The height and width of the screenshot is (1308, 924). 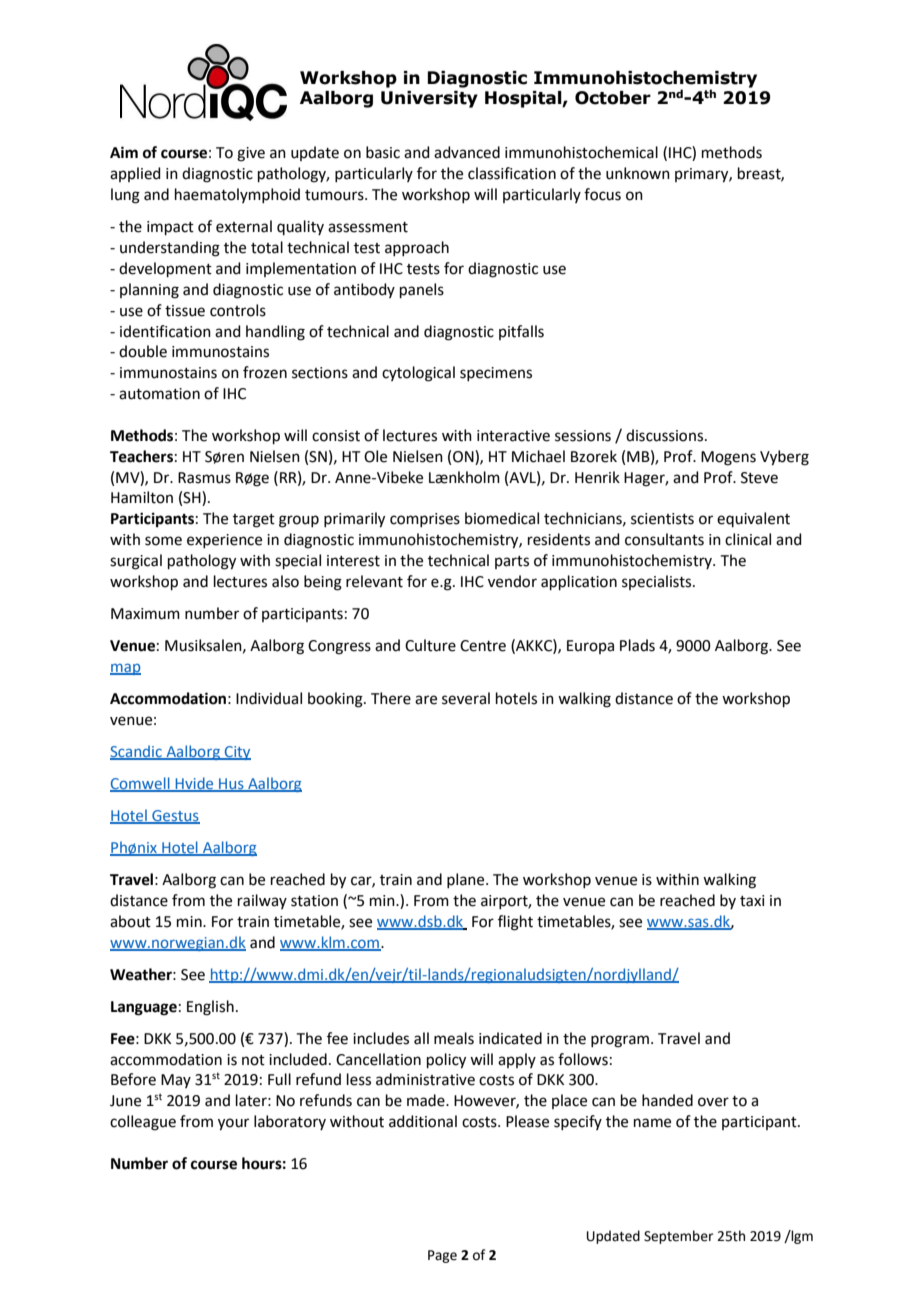 I want to click on taxi, so click(x=752, y=901).
